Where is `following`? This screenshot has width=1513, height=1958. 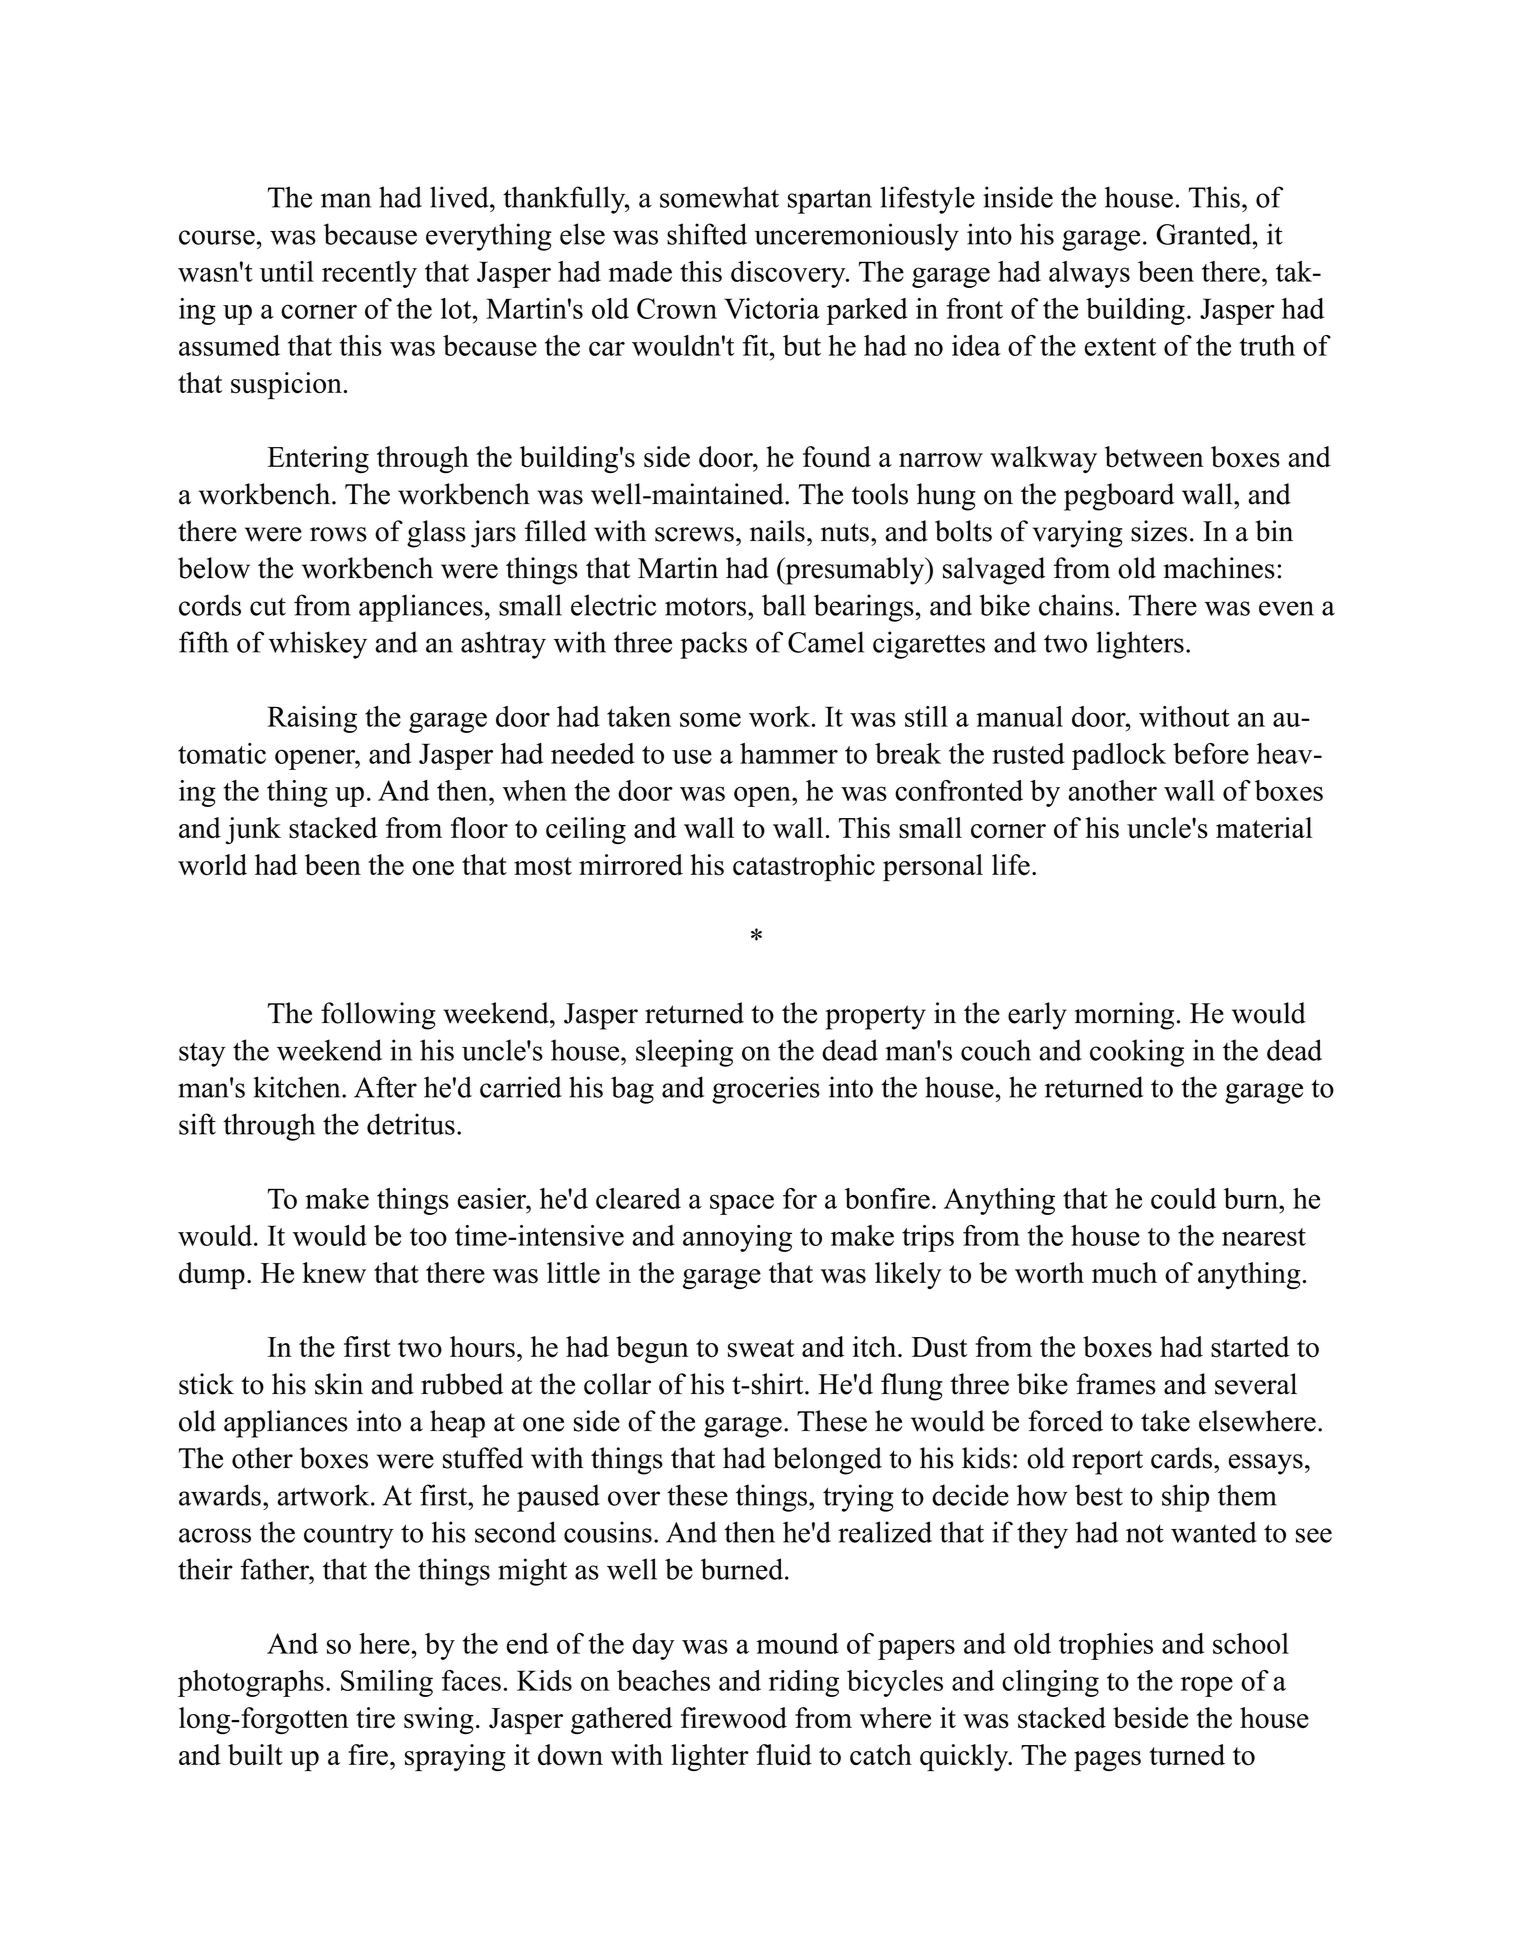
following is located at coordinates (378, 1016).
